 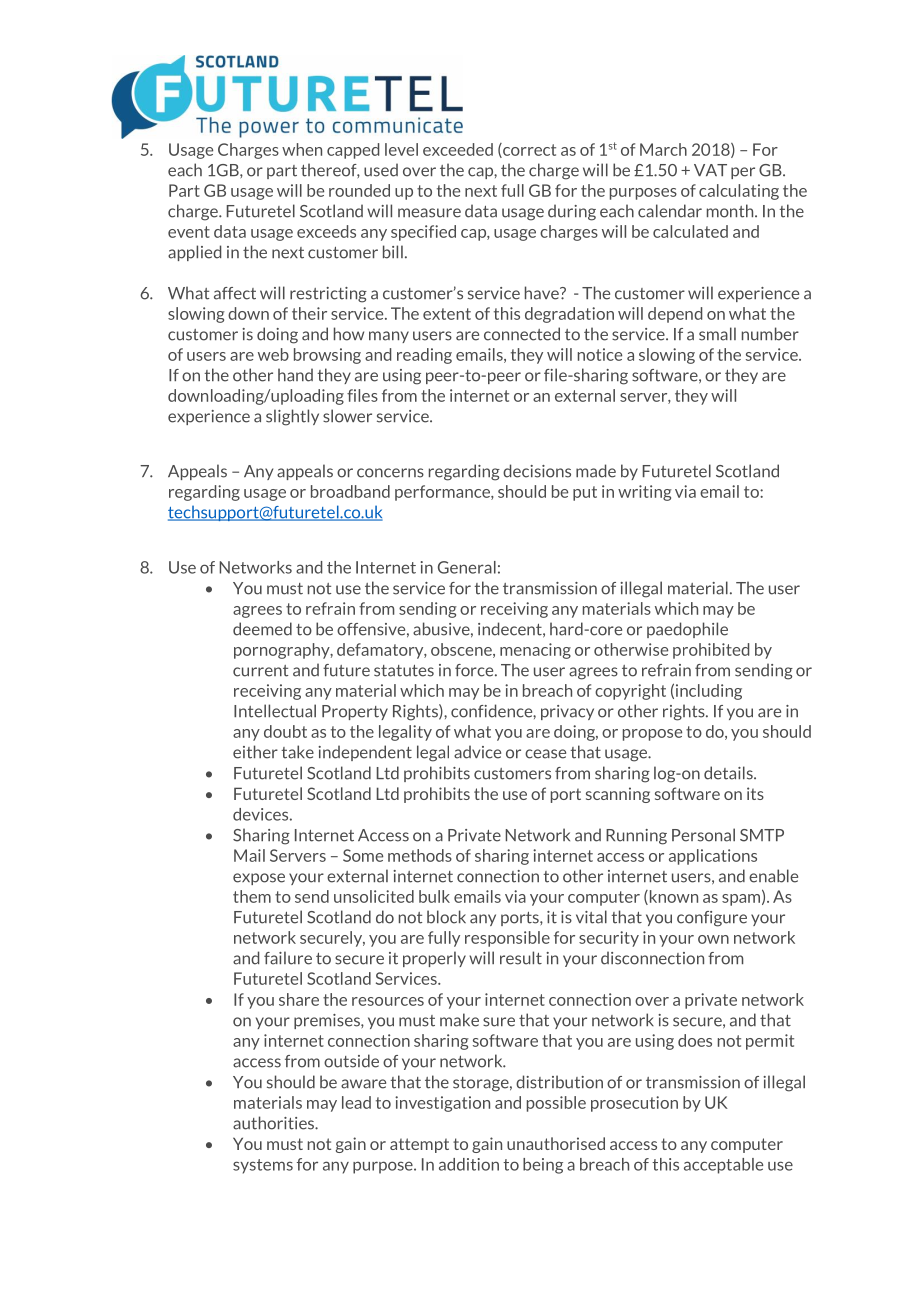 I want to click on exceeded, so click(x=458, y=149).
